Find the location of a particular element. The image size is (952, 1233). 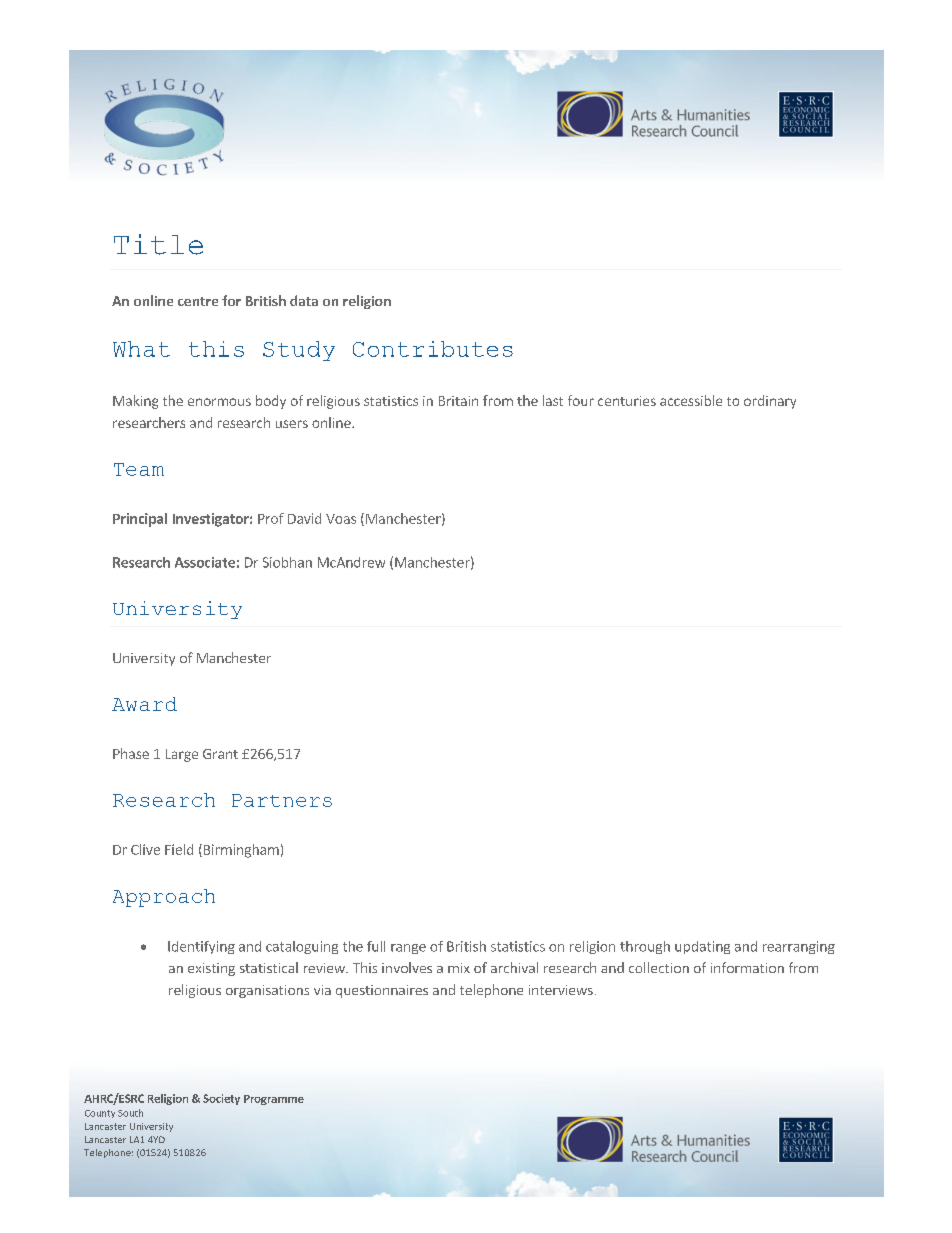

updating is located at coordinates (702, 947).
